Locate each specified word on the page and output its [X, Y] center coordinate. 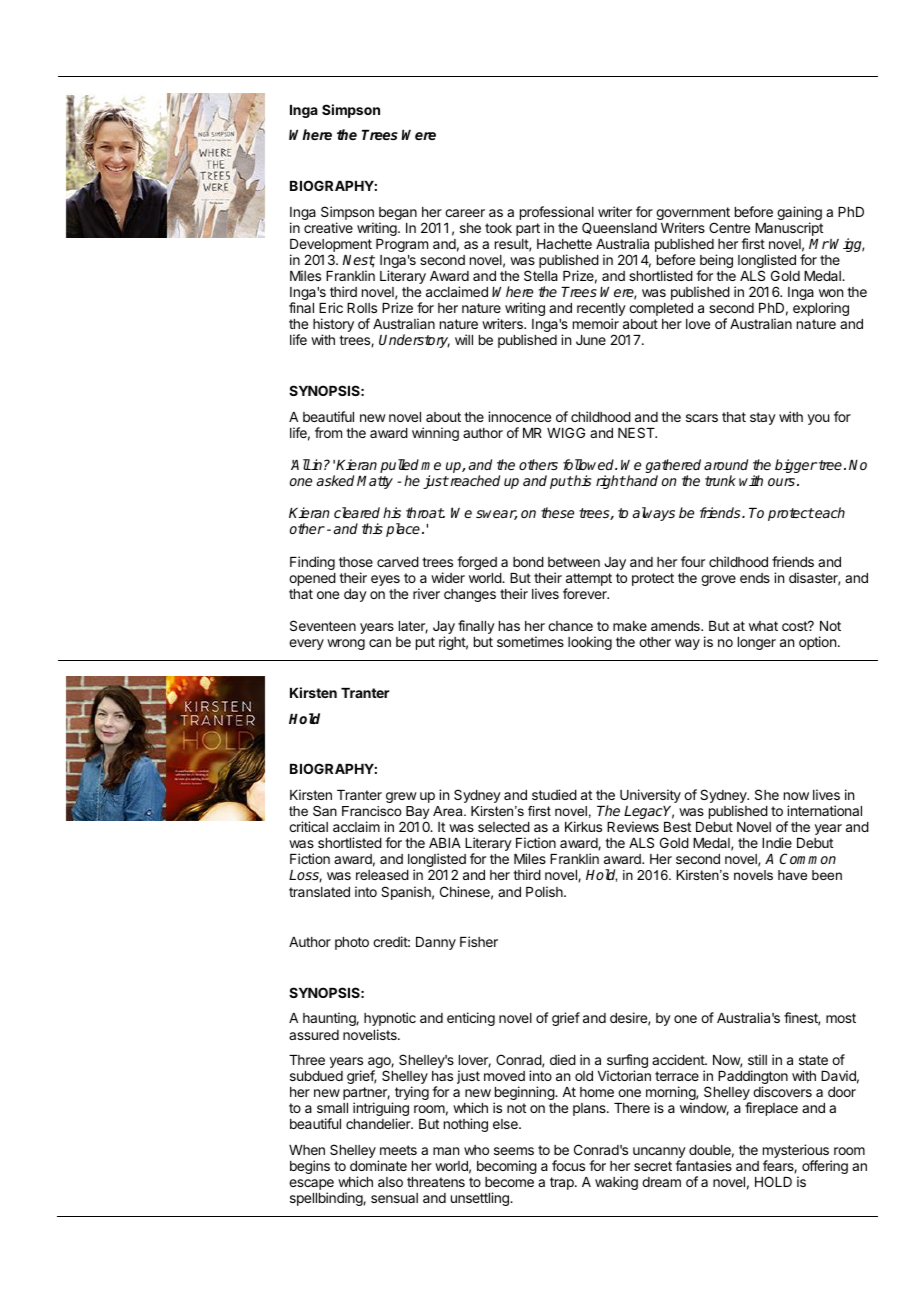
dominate [378, 1165]
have [792, 875]
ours [781, 482]
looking [590, 643]
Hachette [564, 244]
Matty [375, 482]
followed [590, 464]
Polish [545, 891]
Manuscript [789, 229]
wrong [346, 644]
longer [757, 643]
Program [402, 245]
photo [352, 943]
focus [568, 1165]
